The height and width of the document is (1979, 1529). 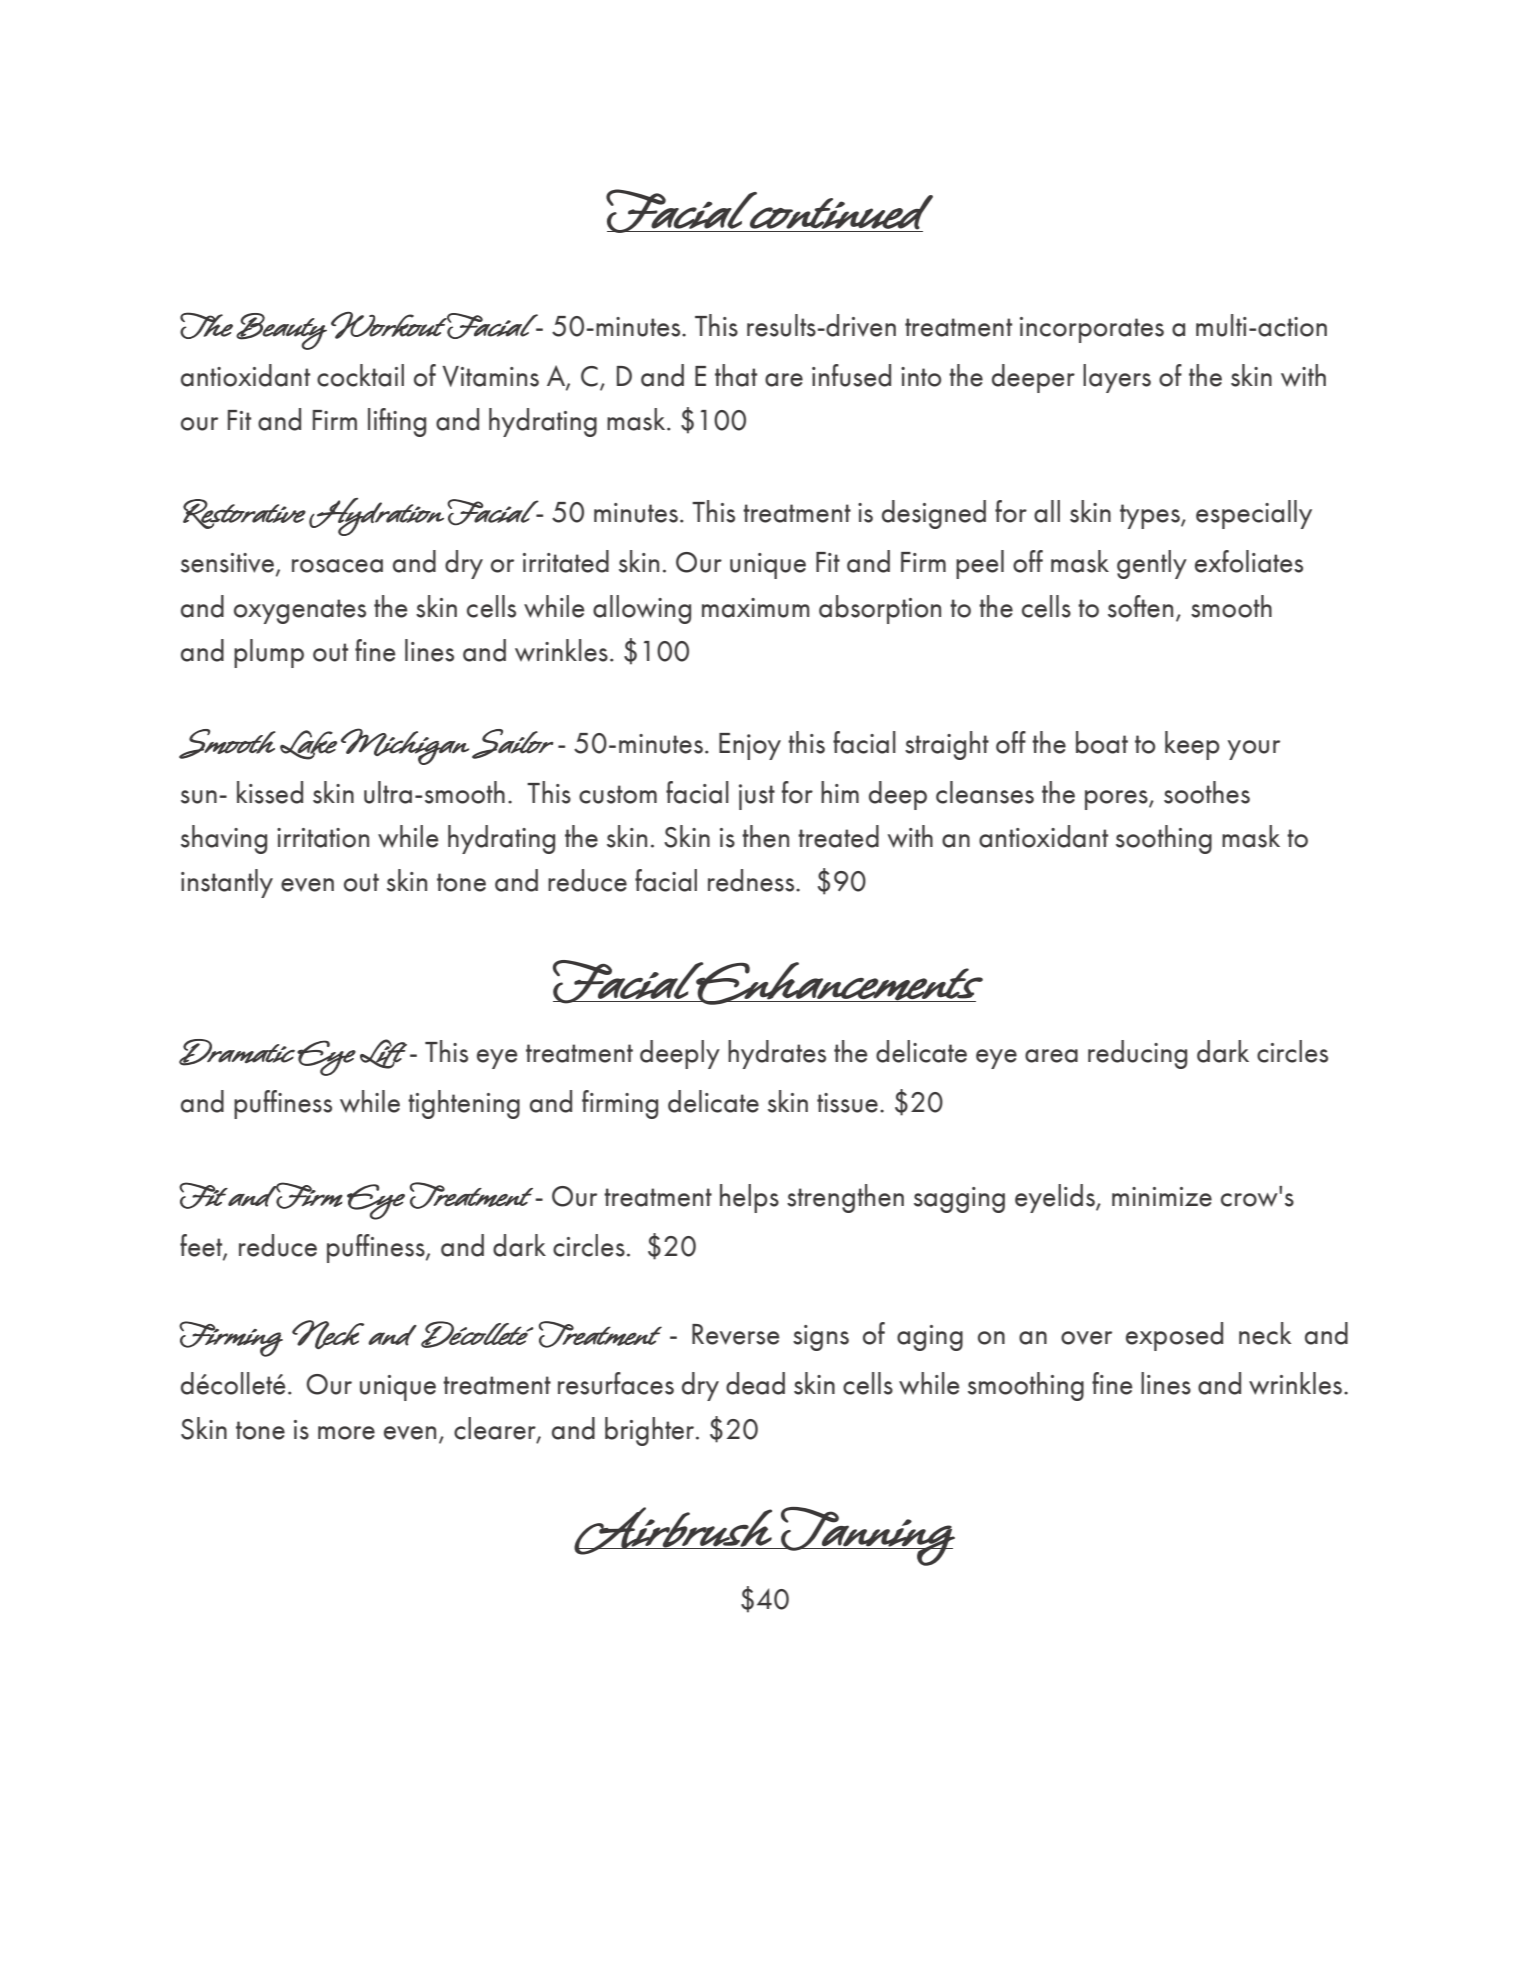 What do you see at coordinates (346, 1433) in the document?
I see `more` at bounding box center [346, 1433].
